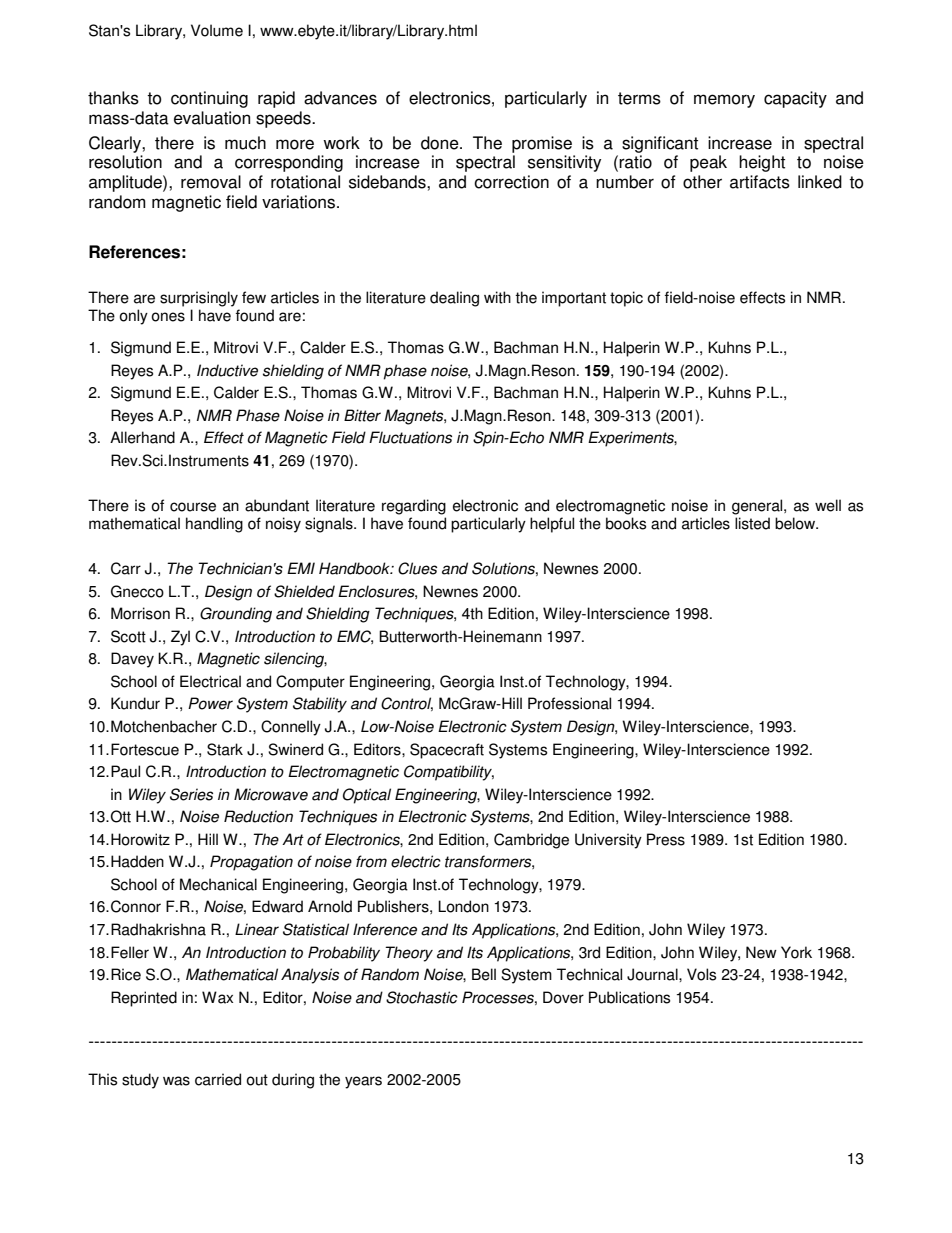 This image has width=952, height=1233. Describe the element at coordinates (176, 1081) in the image. I see `was` at that location.
